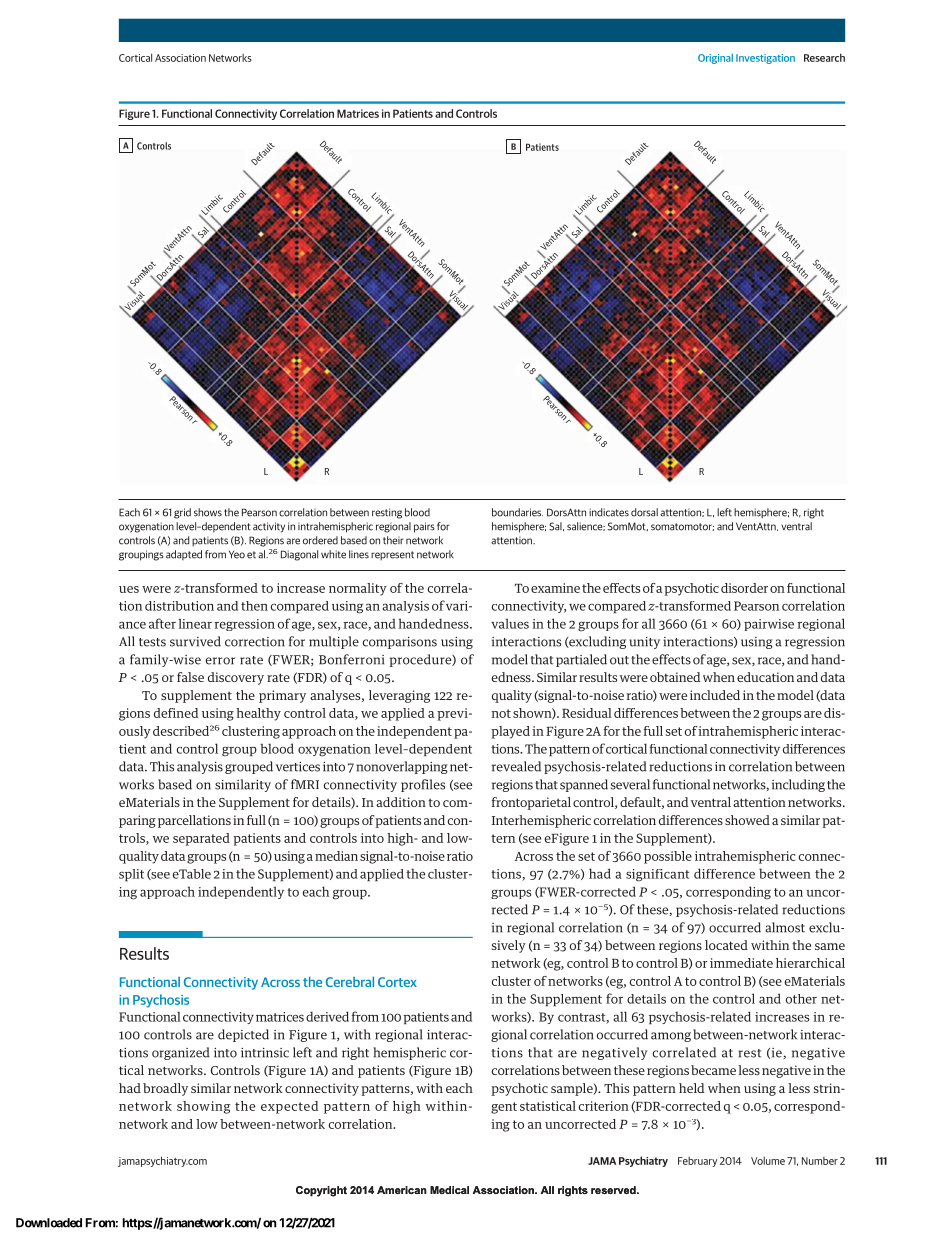 The height and width of the screenshot is (1233, 952). What do you see at coordinates (208, 512) in the screenshot?
I see `shows` at bounding box center [208, 512].
